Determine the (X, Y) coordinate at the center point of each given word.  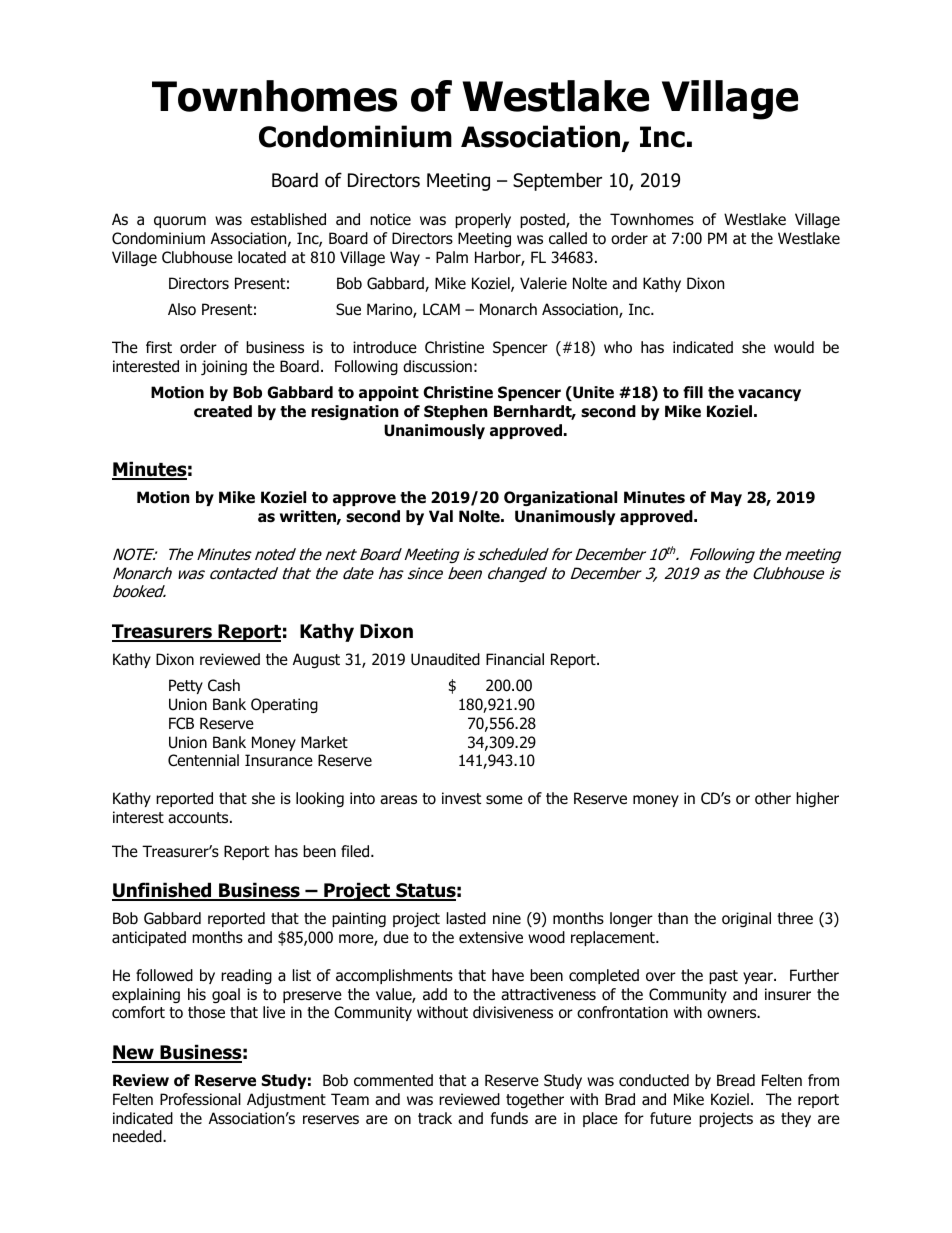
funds (509, 1118)
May (726, 498)
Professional (200, 1099)
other (773, 798)
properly (483, 220)
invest (461, 798)
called (568, 238)
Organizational (560, 498)
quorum (180, 222)
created (223, 411)
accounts (199, 818)
